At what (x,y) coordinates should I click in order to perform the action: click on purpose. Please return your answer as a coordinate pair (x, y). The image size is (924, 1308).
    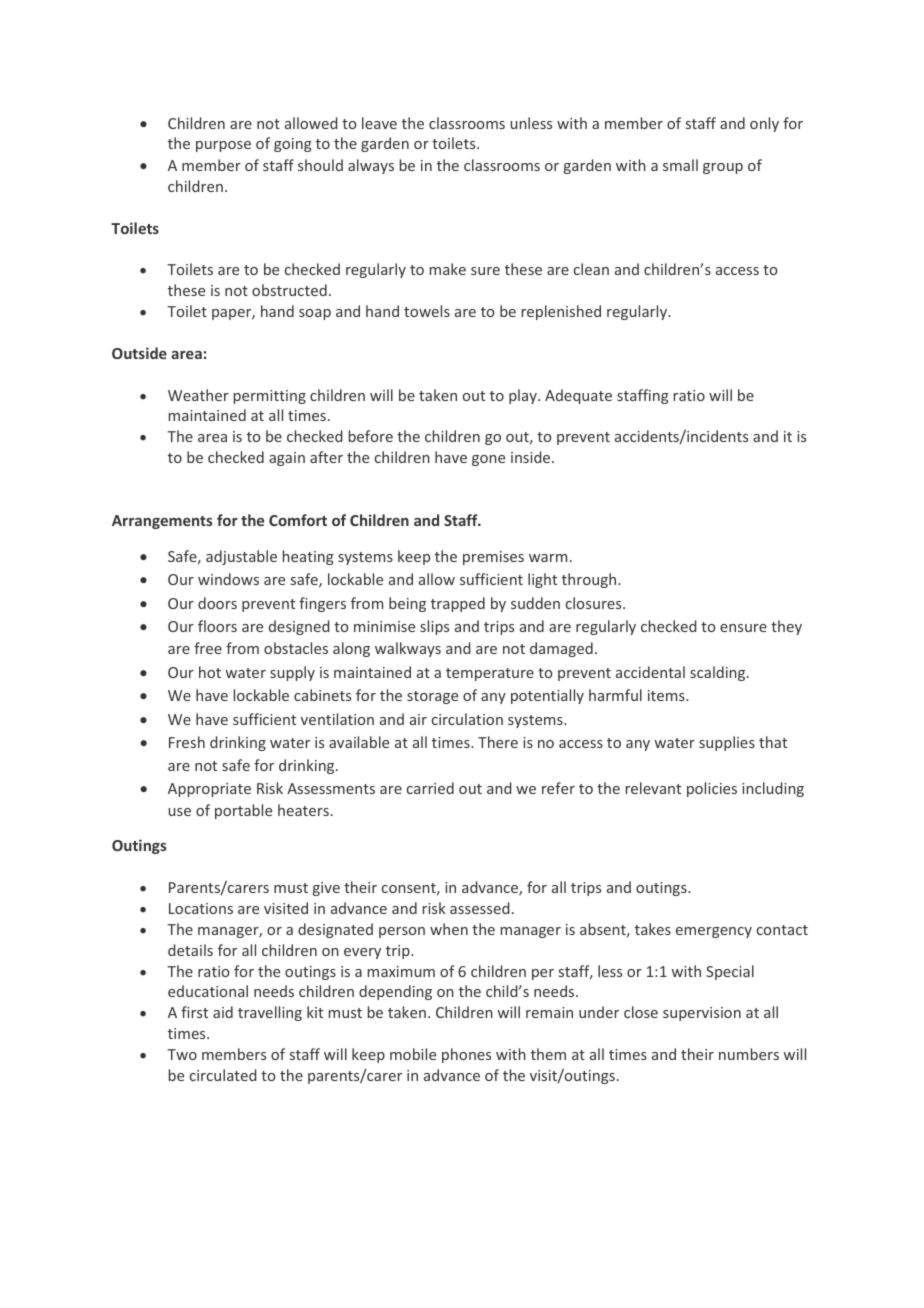
    Looking at the image, I should click on (223, 146).
